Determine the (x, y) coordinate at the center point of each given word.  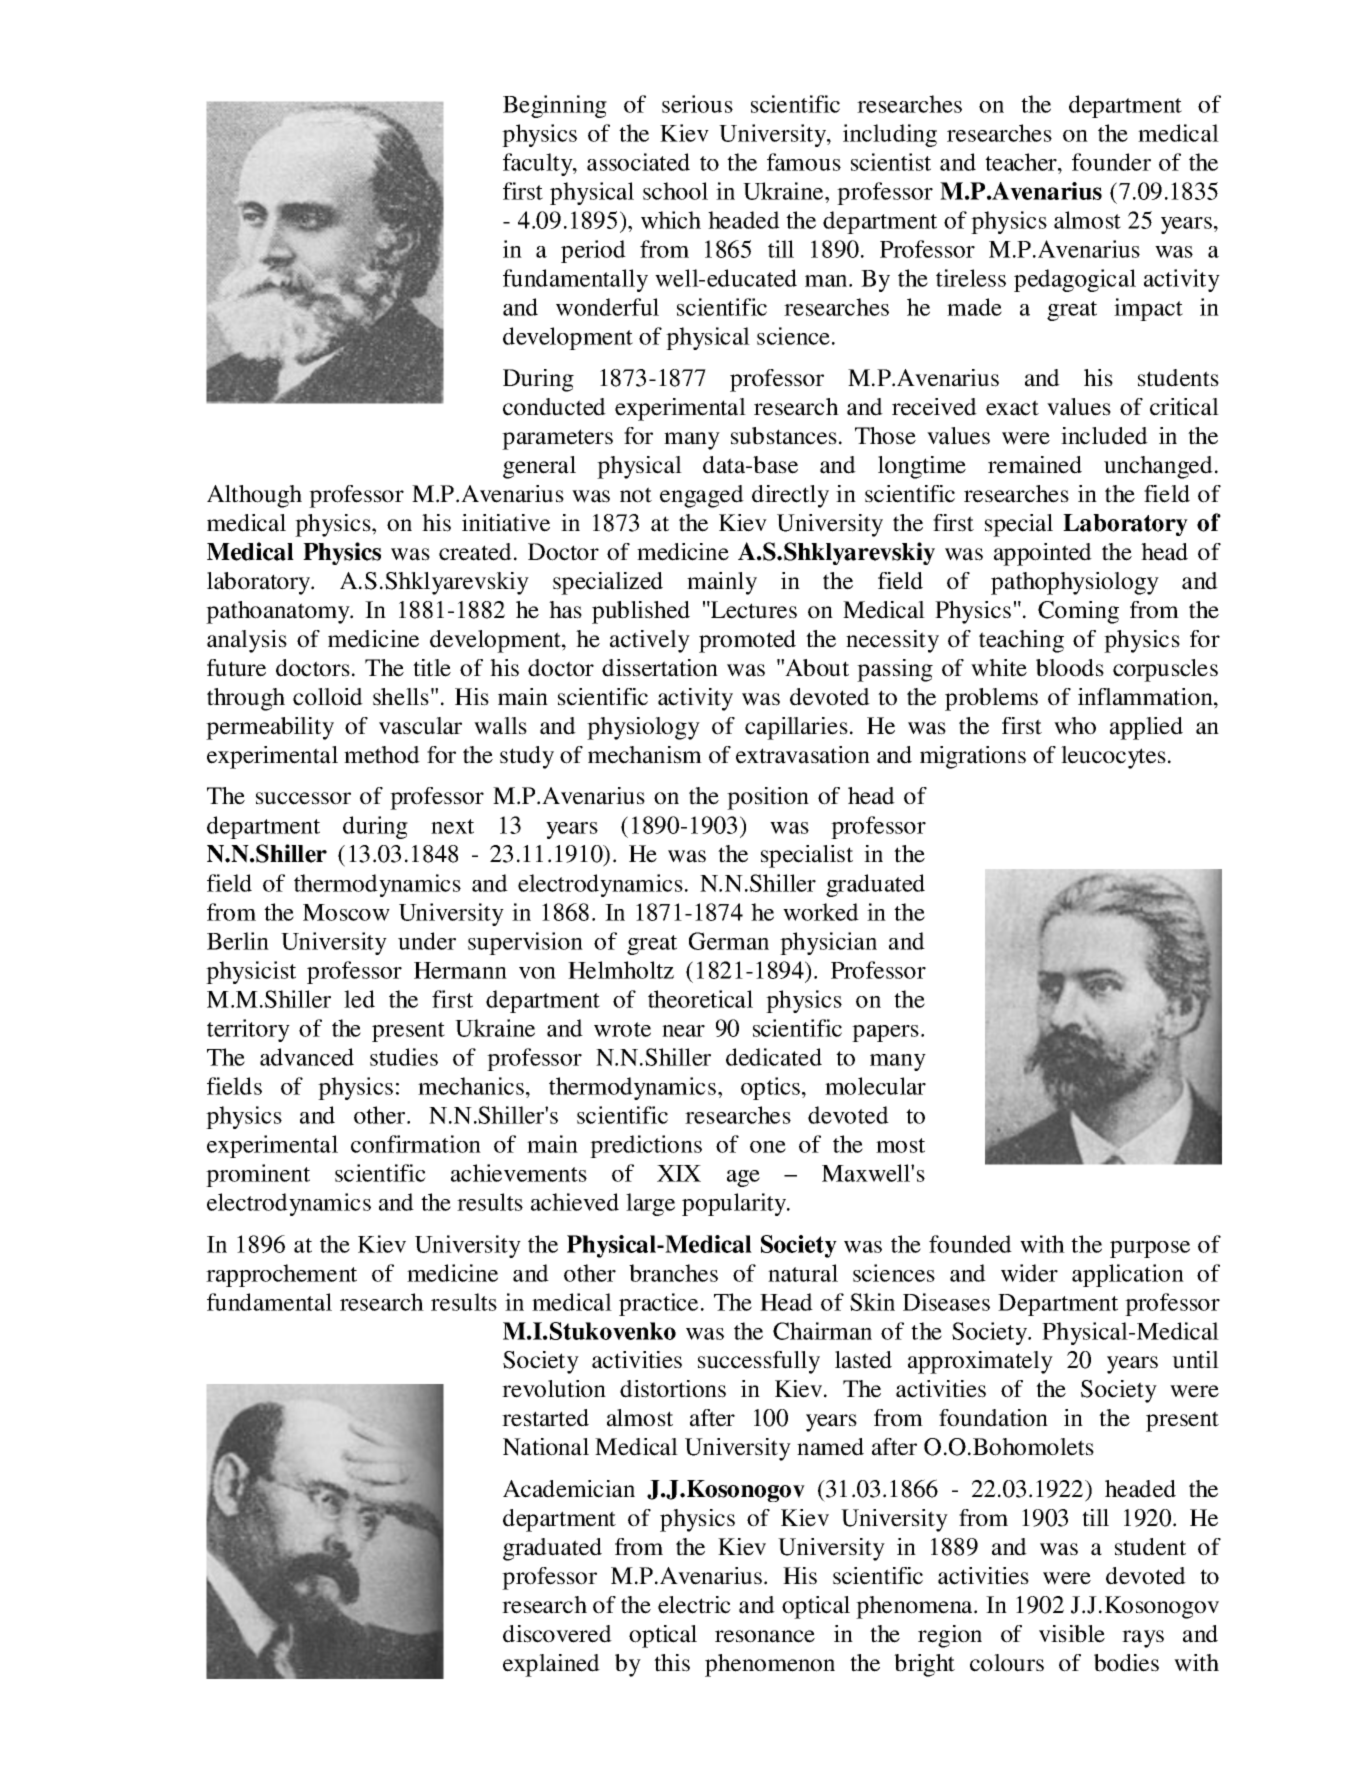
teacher (1022, 162)
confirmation (416, 1144)
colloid (328, 697)
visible (1072, 1634)
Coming (1078, 612)
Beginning (555, 106)
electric (694, 1605)
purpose (1150, 1249)
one (768, 1147)
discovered (557, 1634)
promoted (747, 641)
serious (697, 104)
